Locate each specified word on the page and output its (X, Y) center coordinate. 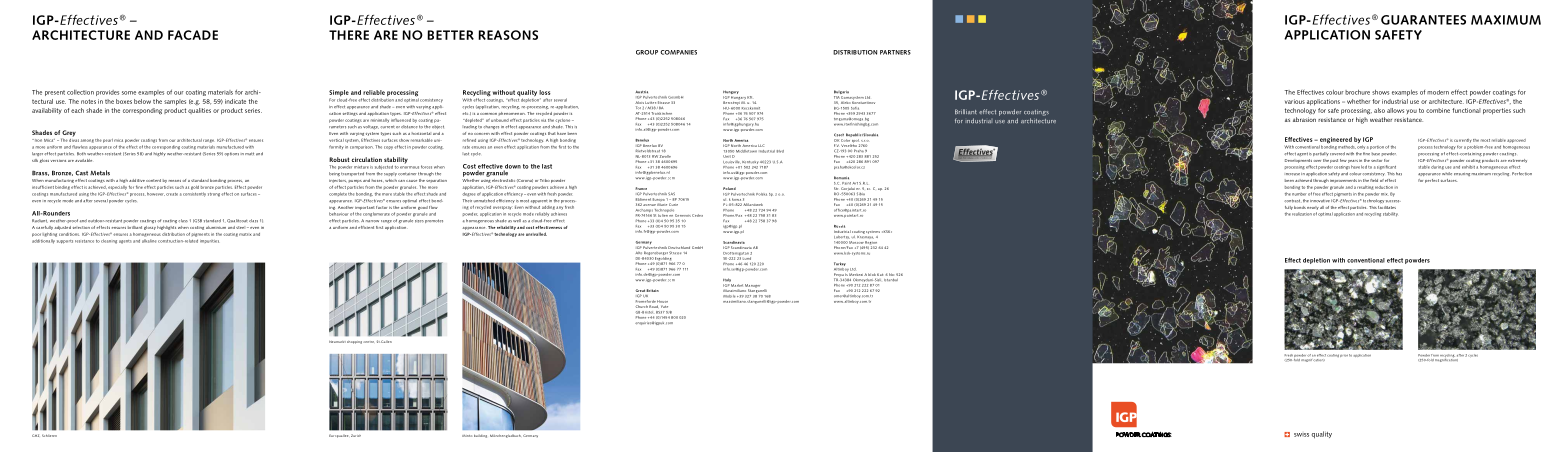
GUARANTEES (1423, 20)
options (231, 154)
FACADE (193, 35)
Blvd (780, 151)
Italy (728, 281)
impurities (209, 241)
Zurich (356, 435)
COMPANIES (678, 52)
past (1334, 161)
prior (1344, 356)
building (480, 436)
